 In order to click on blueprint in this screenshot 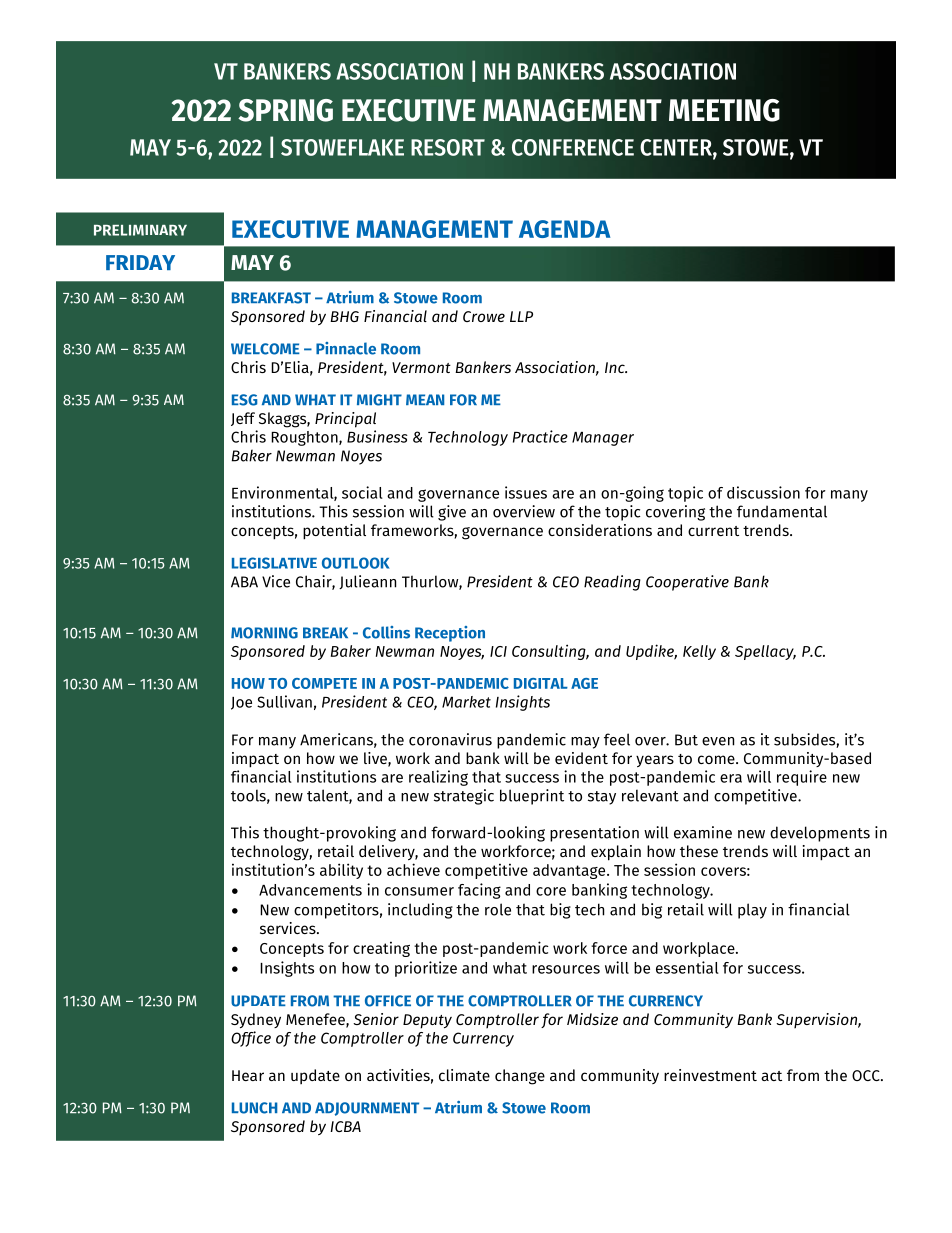, I will do `click(532, 797)`.
